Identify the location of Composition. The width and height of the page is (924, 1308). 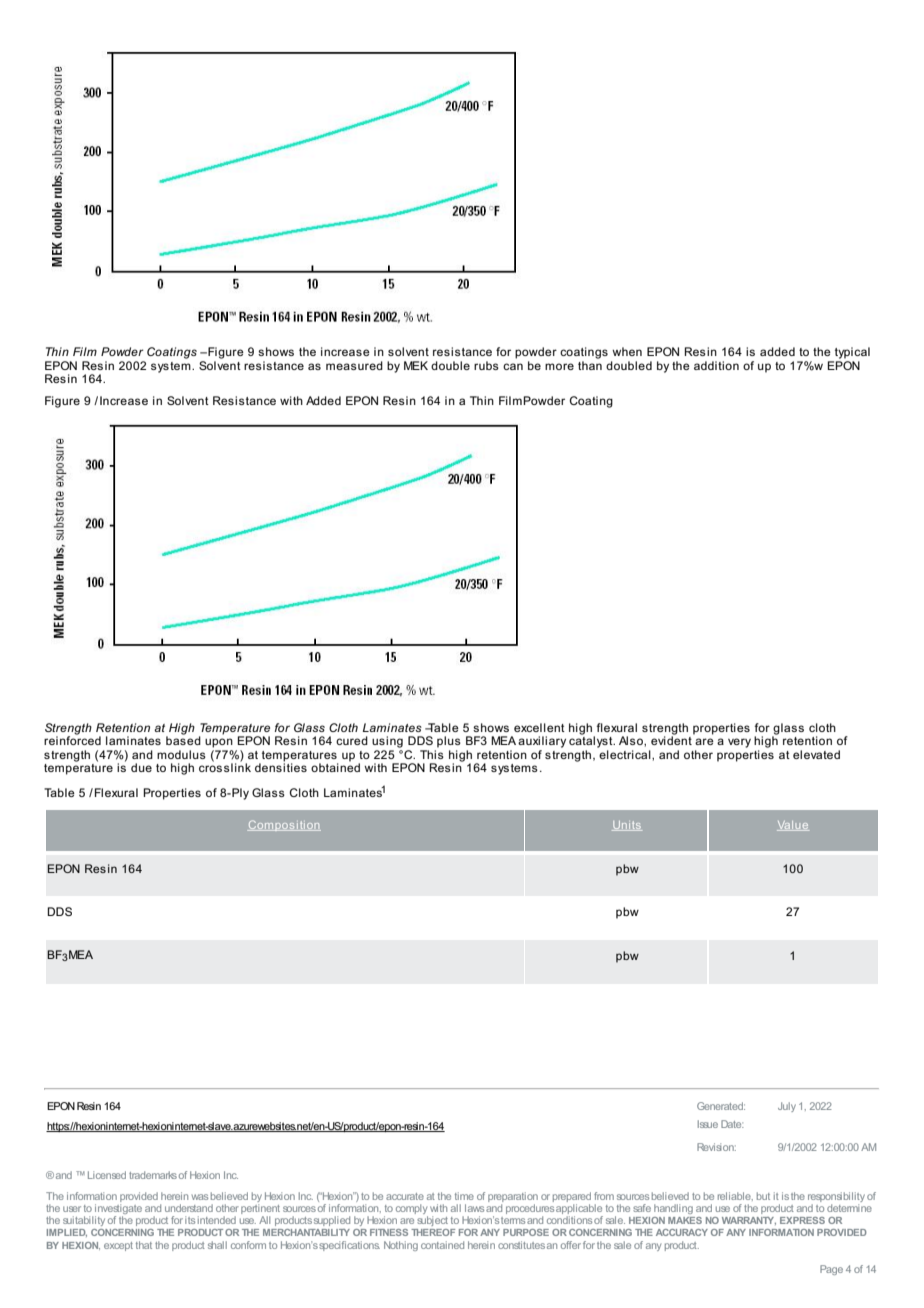
(284, 825).
